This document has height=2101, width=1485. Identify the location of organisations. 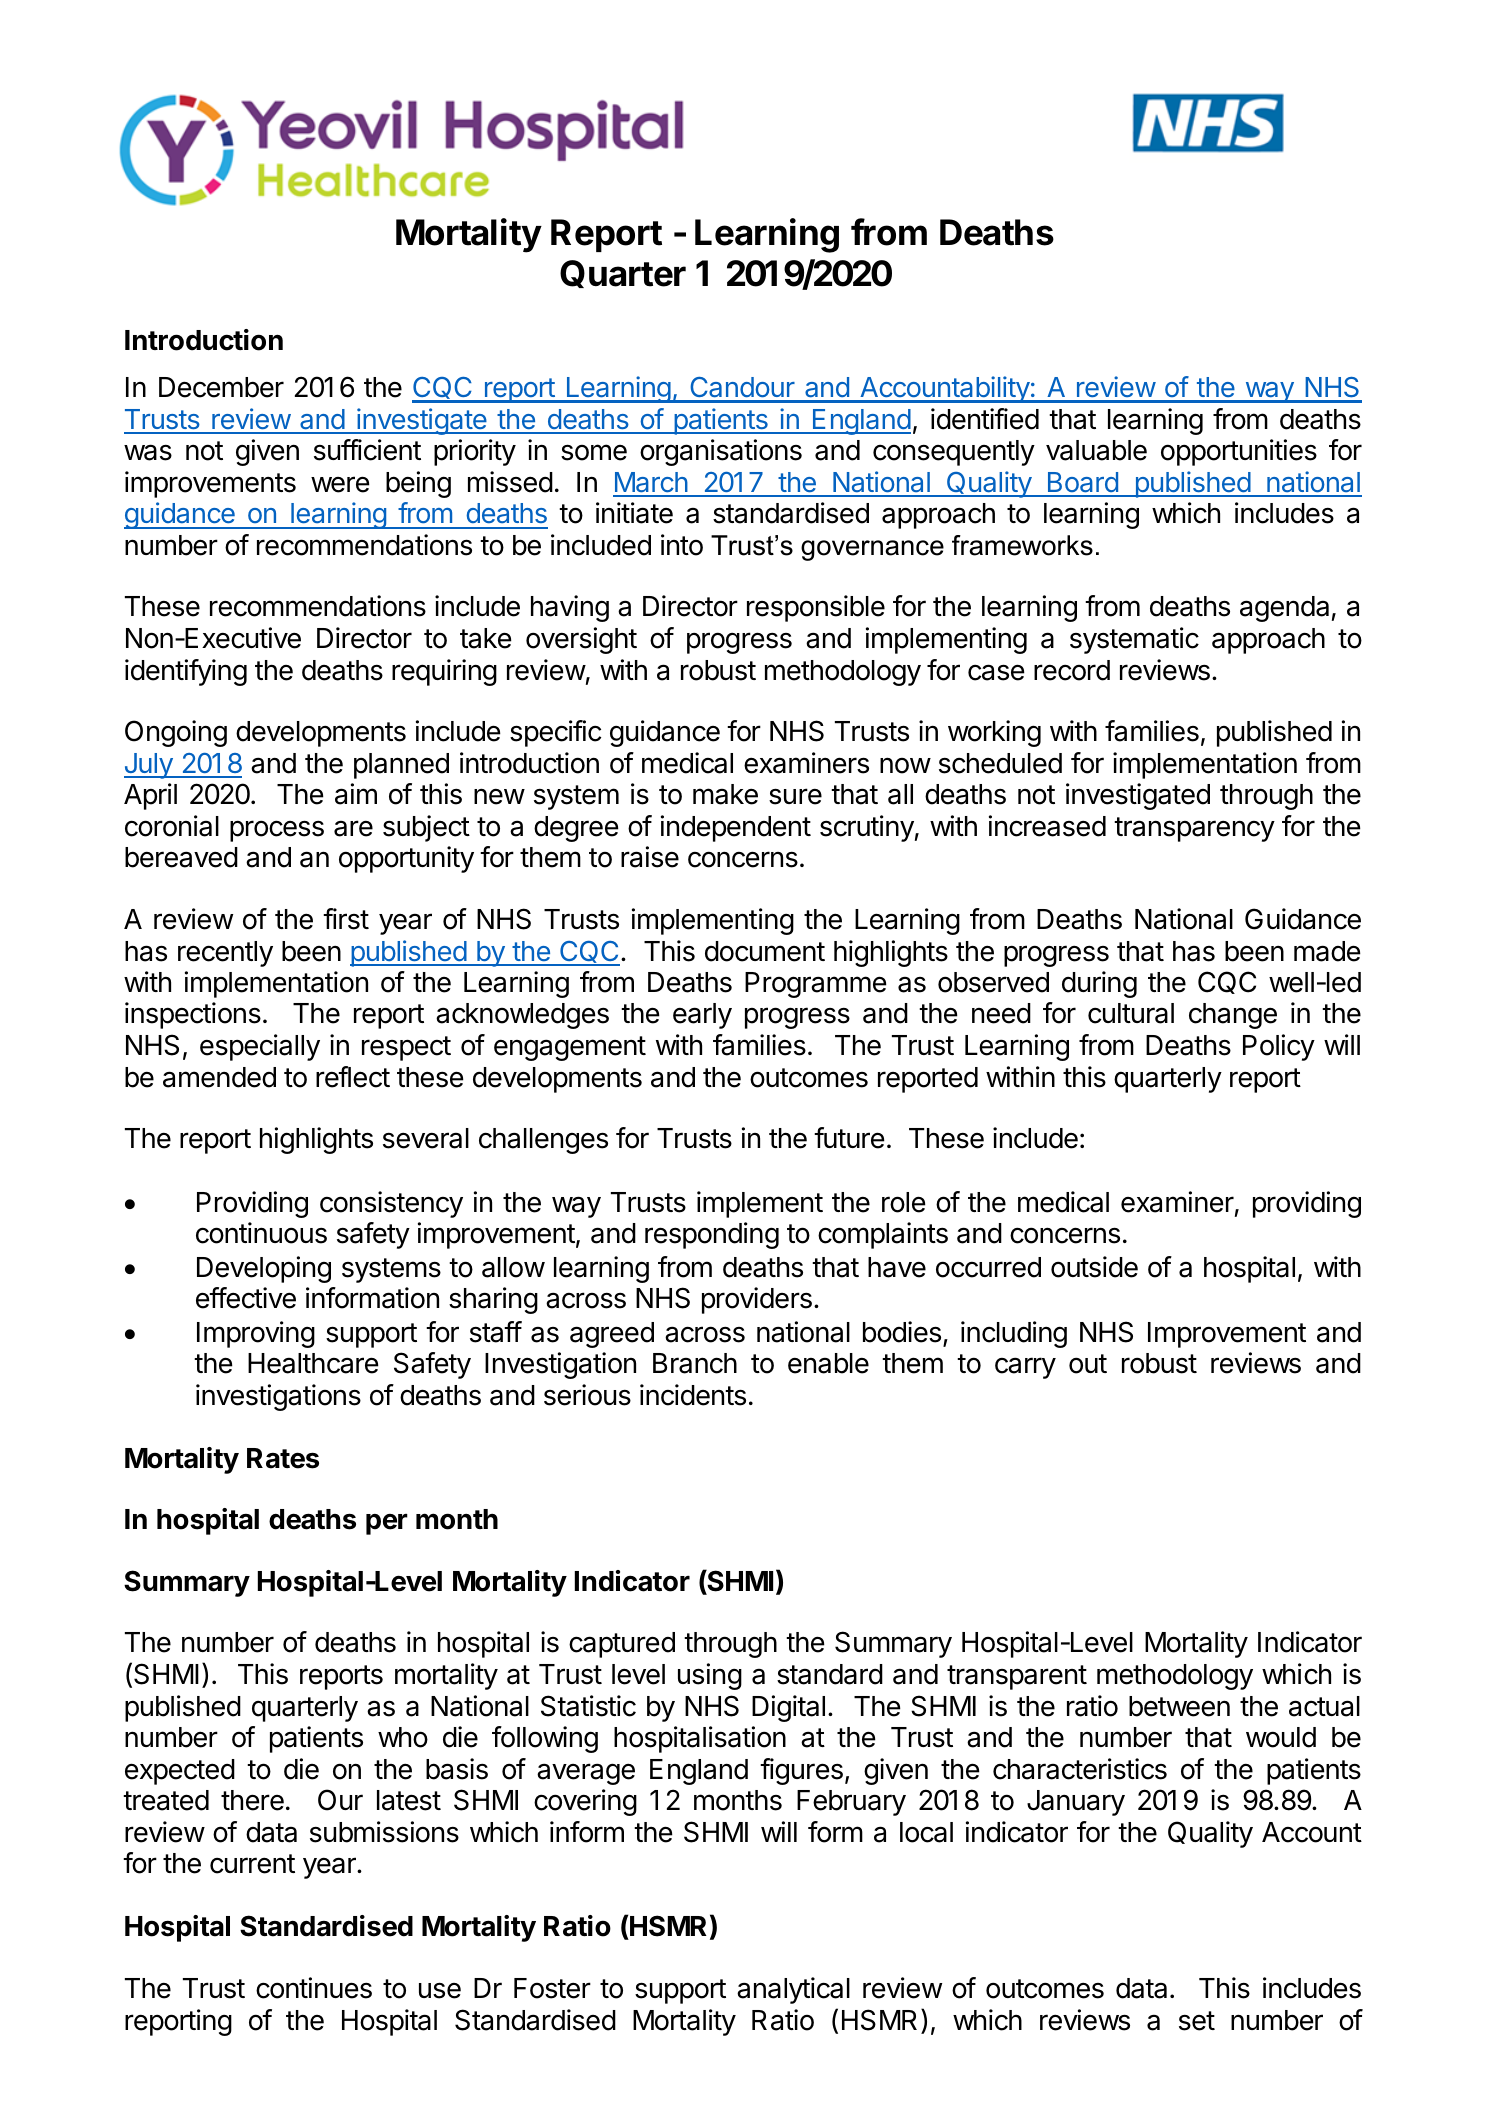
(721, 452).
